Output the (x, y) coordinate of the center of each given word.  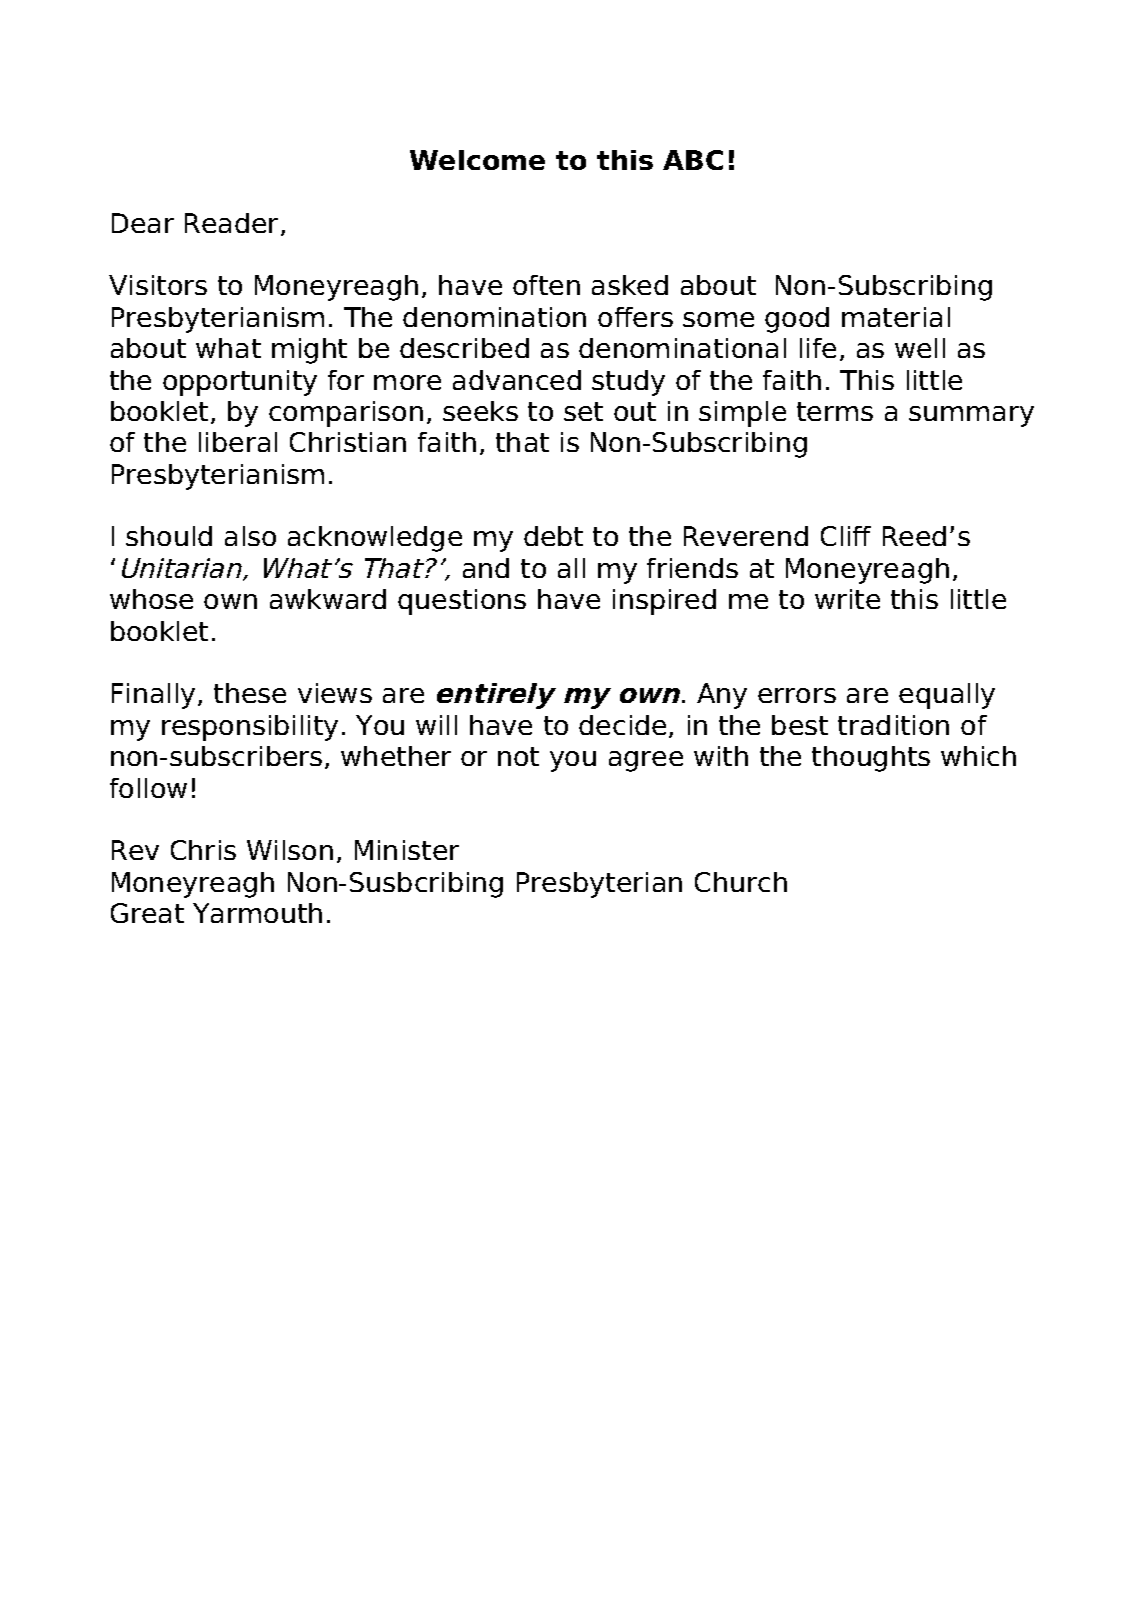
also (250, 536)
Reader (233, 224)
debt (553, 536)
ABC (693, 160)
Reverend (746, 536)
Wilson (290, 850)
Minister (407, 850)
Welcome (477, 160)
